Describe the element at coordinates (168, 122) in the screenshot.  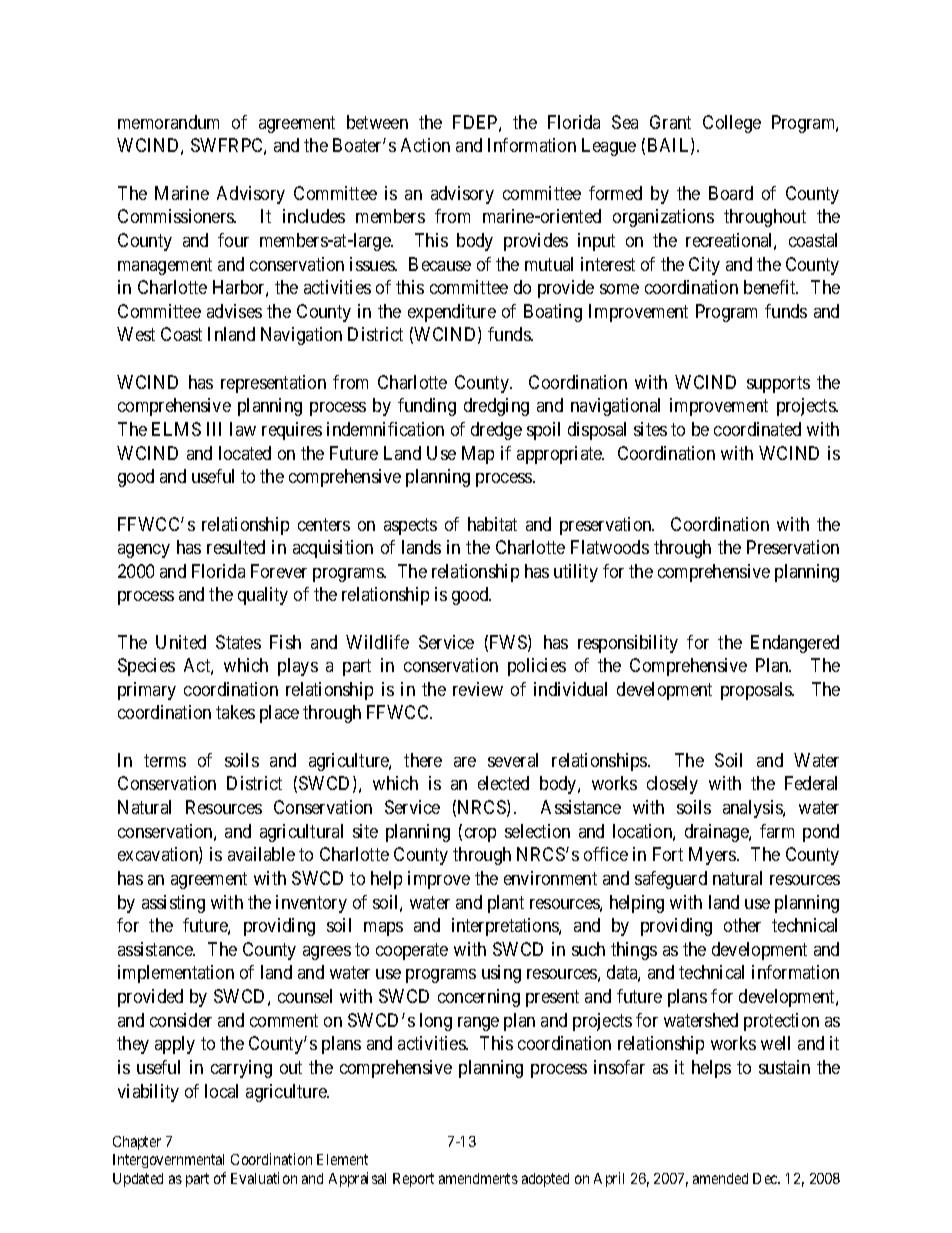
I see `memorandum` at that location.
